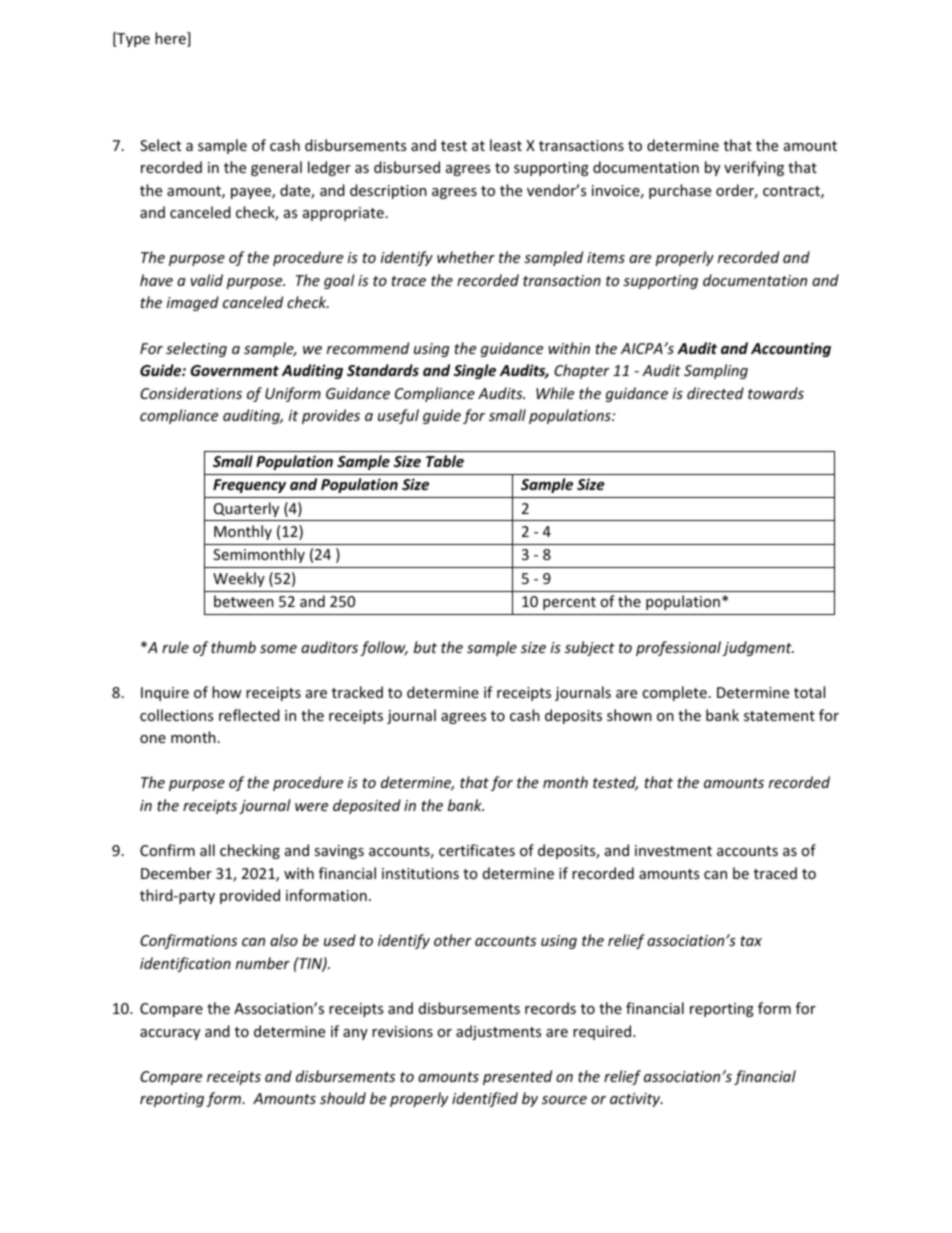  Describe the element at coordinates (244, 601) in the screenshot. I see `between` at that location.
